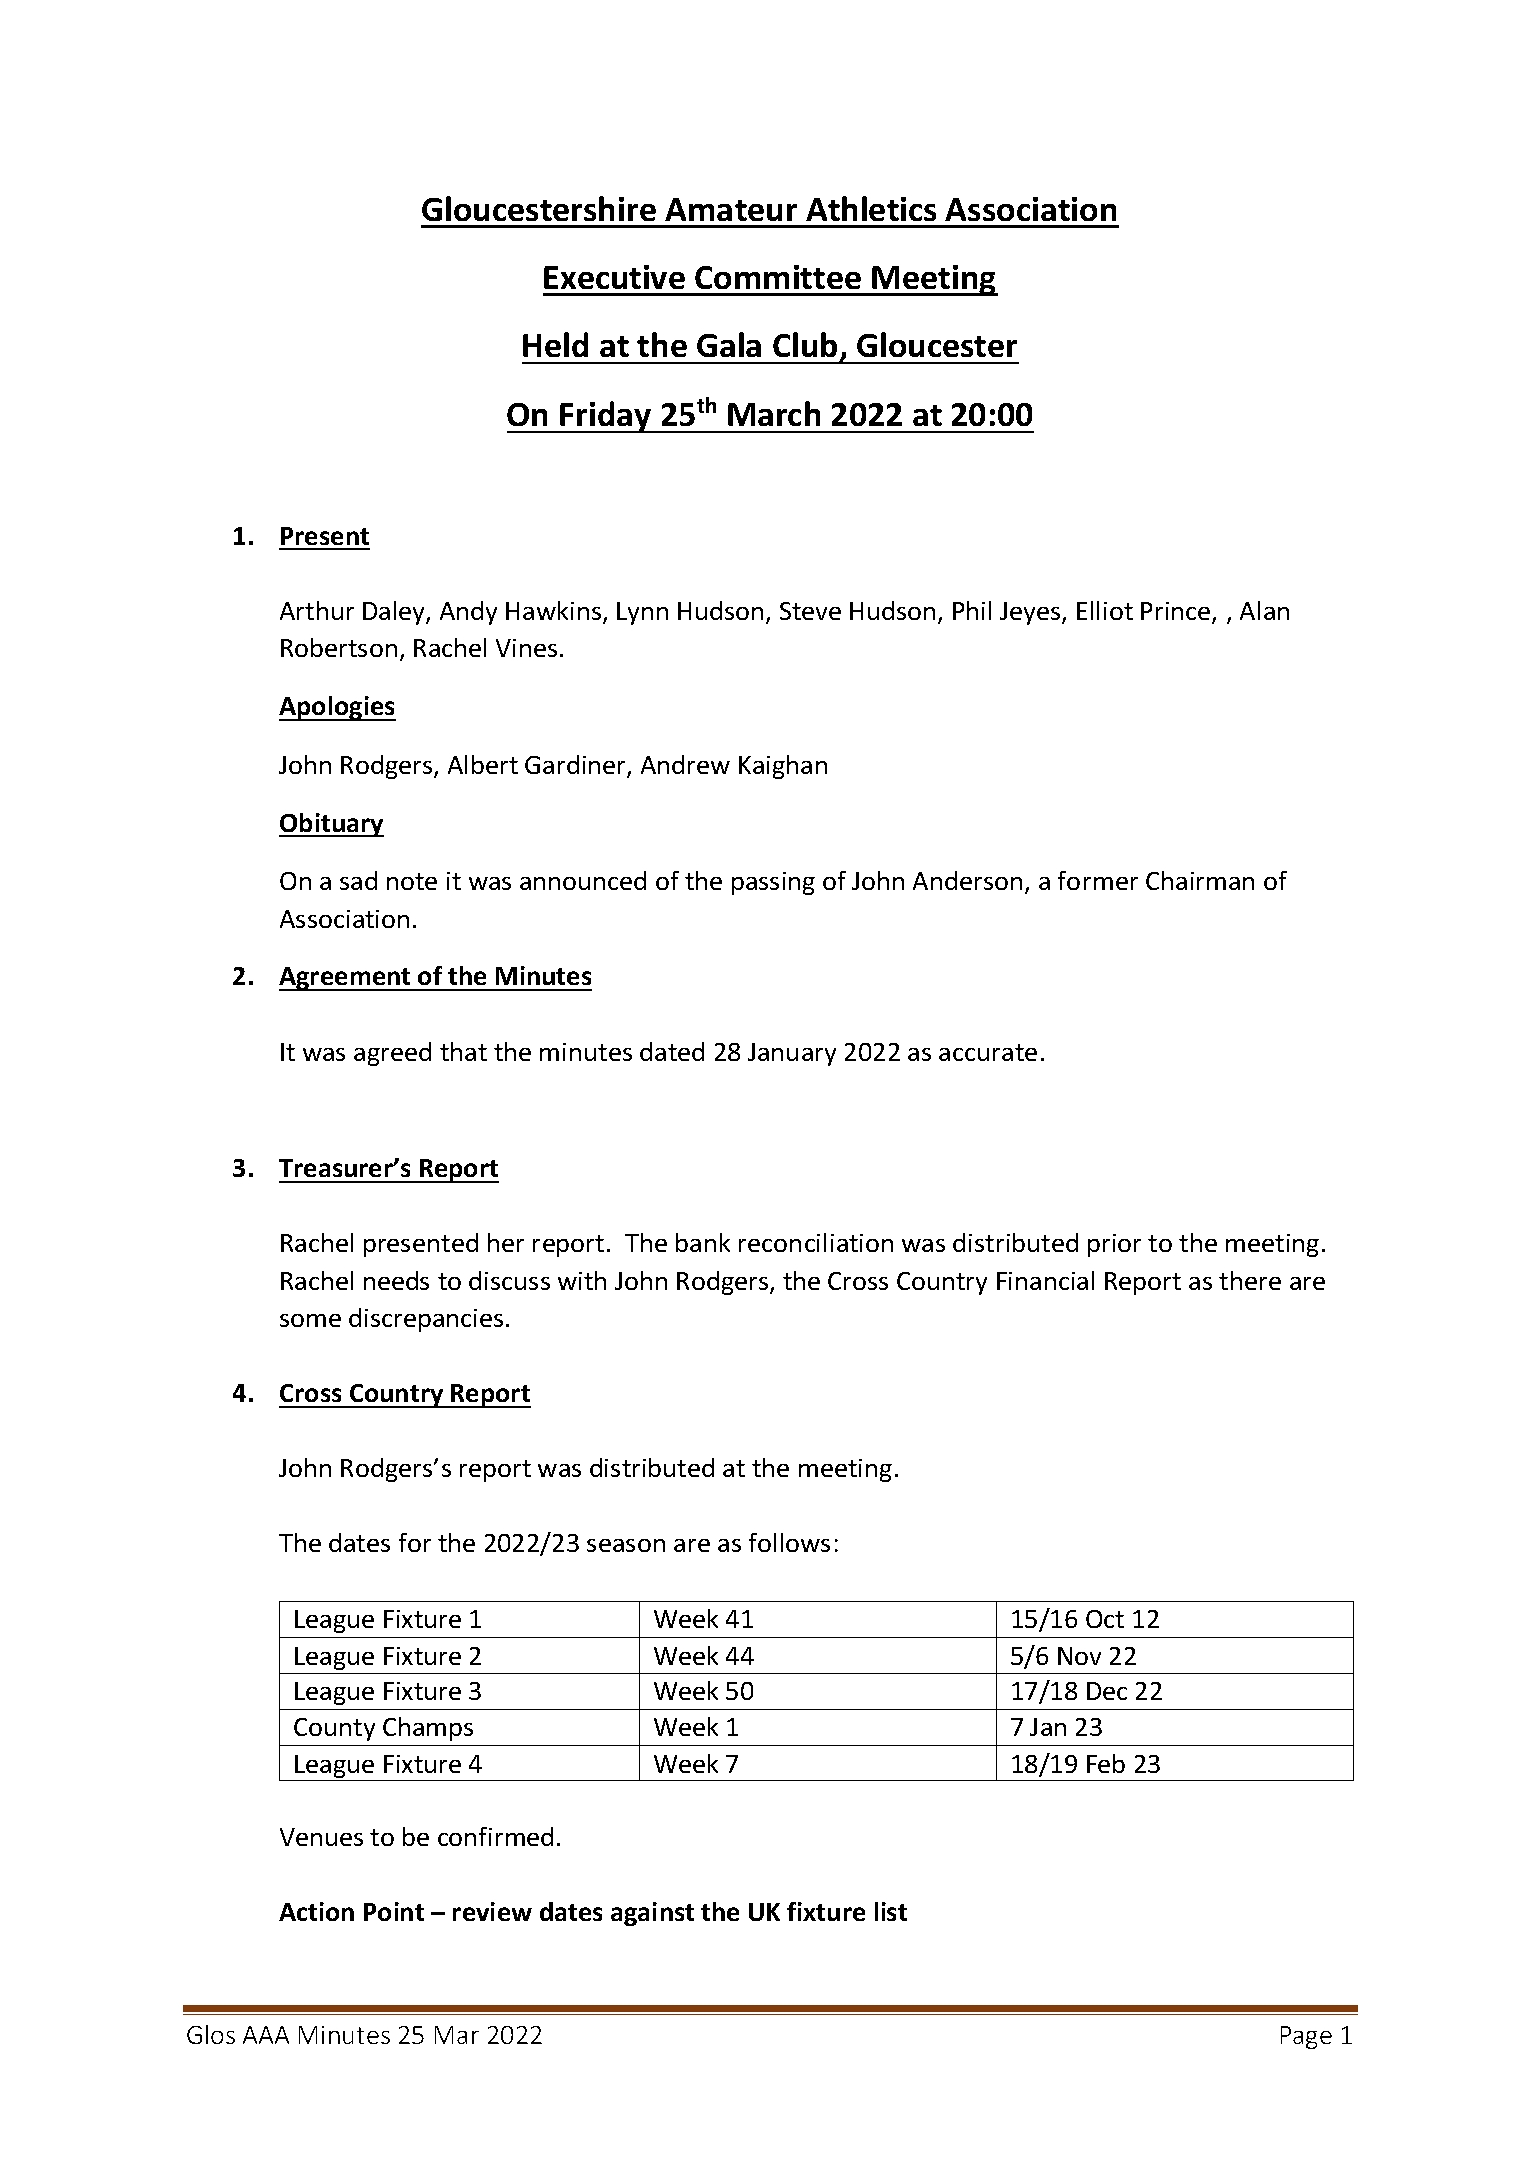 The height and width of the screenshot is (2178, 1540). I want to click on January, so click(792, 1054).
